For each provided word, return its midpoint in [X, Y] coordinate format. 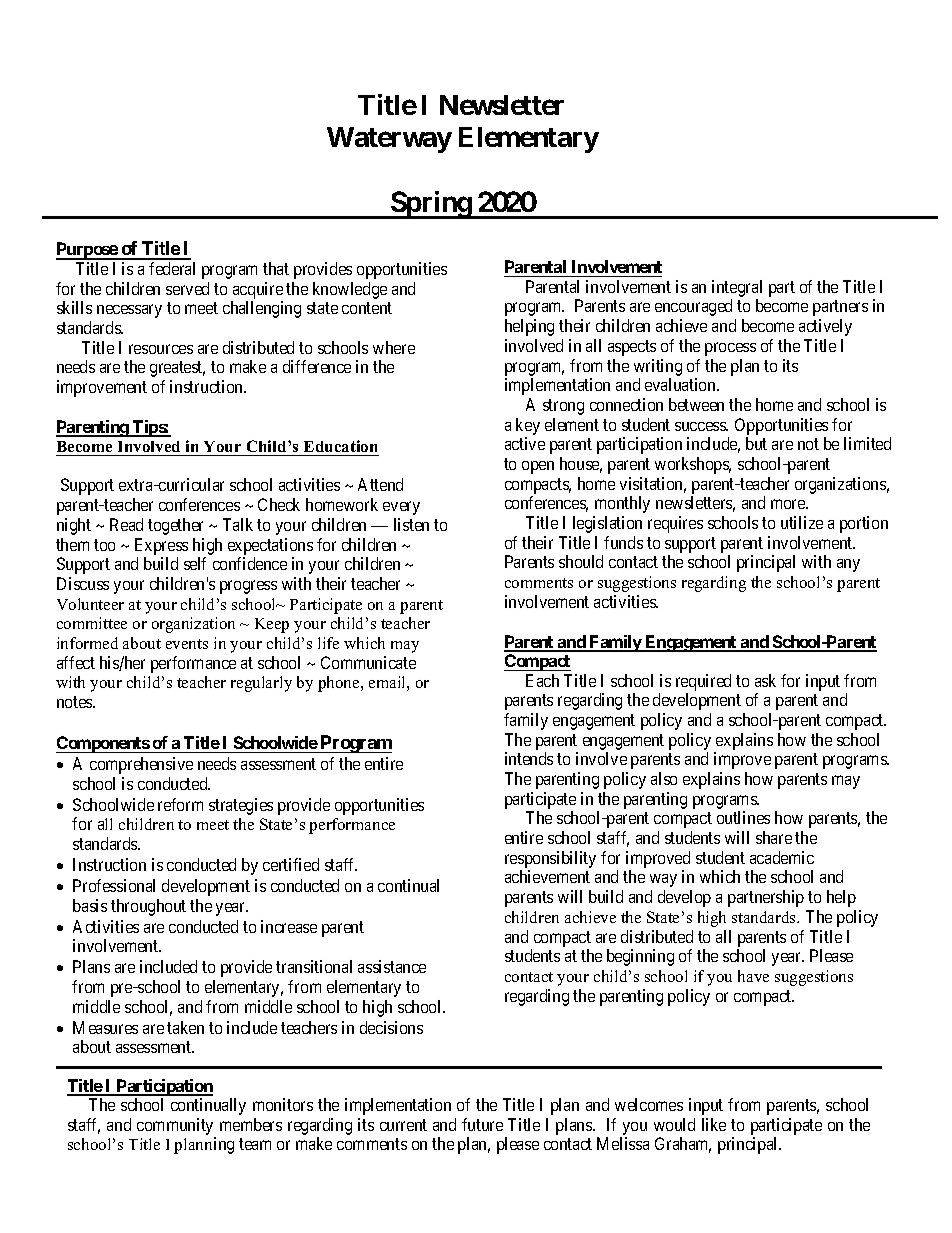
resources [161, 349]
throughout [148, 907]
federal [172, 268]
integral [737, 288]
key [528, 426]
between [696, 404]
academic [782, 857]
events [187, 644]
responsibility [550, 861]
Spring [431, 205]
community [175, 1126]
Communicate [368, 662]
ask [765, 680]
